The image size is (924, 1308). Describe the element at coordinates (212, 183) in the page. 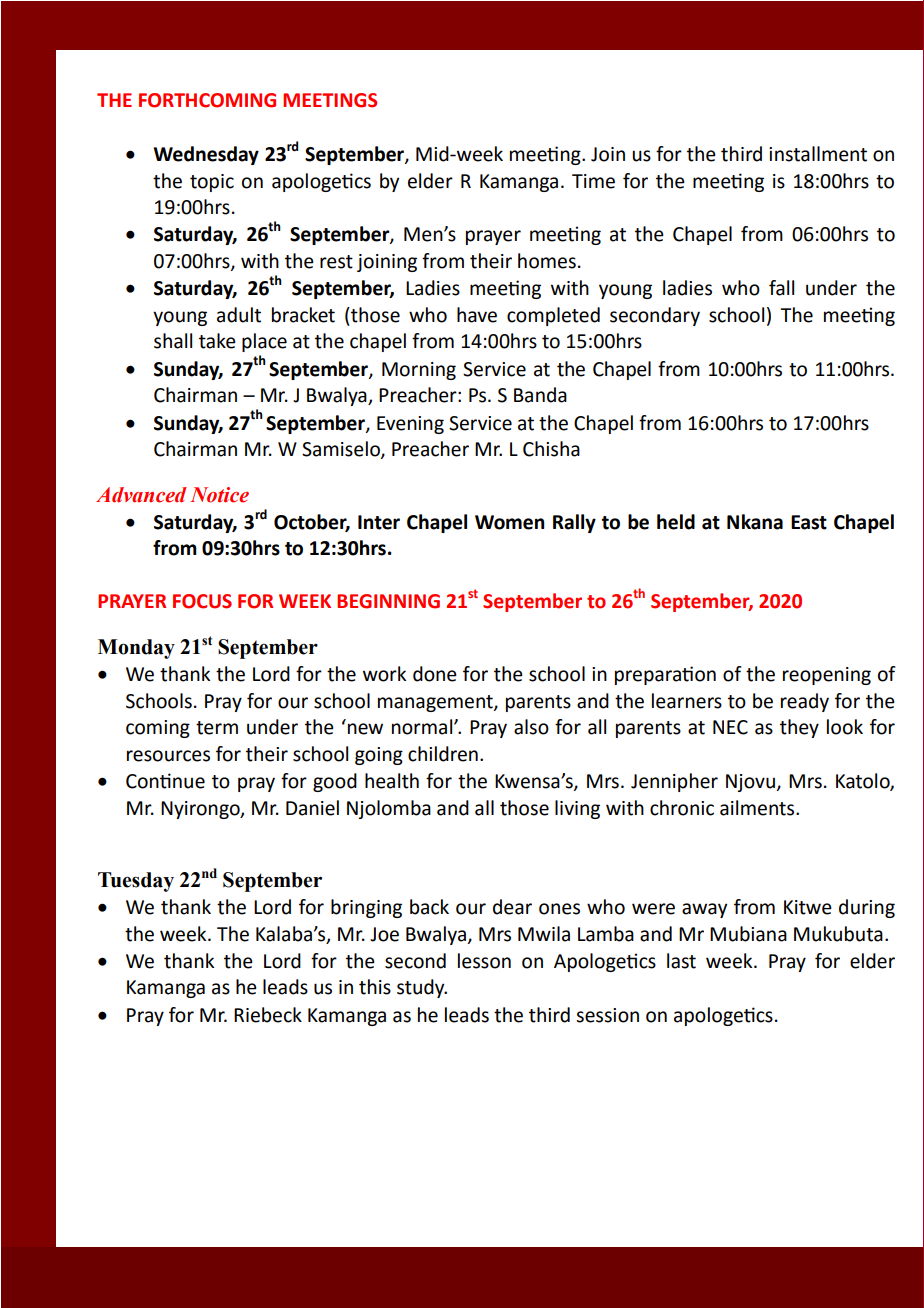

I see `topic` at that location.
